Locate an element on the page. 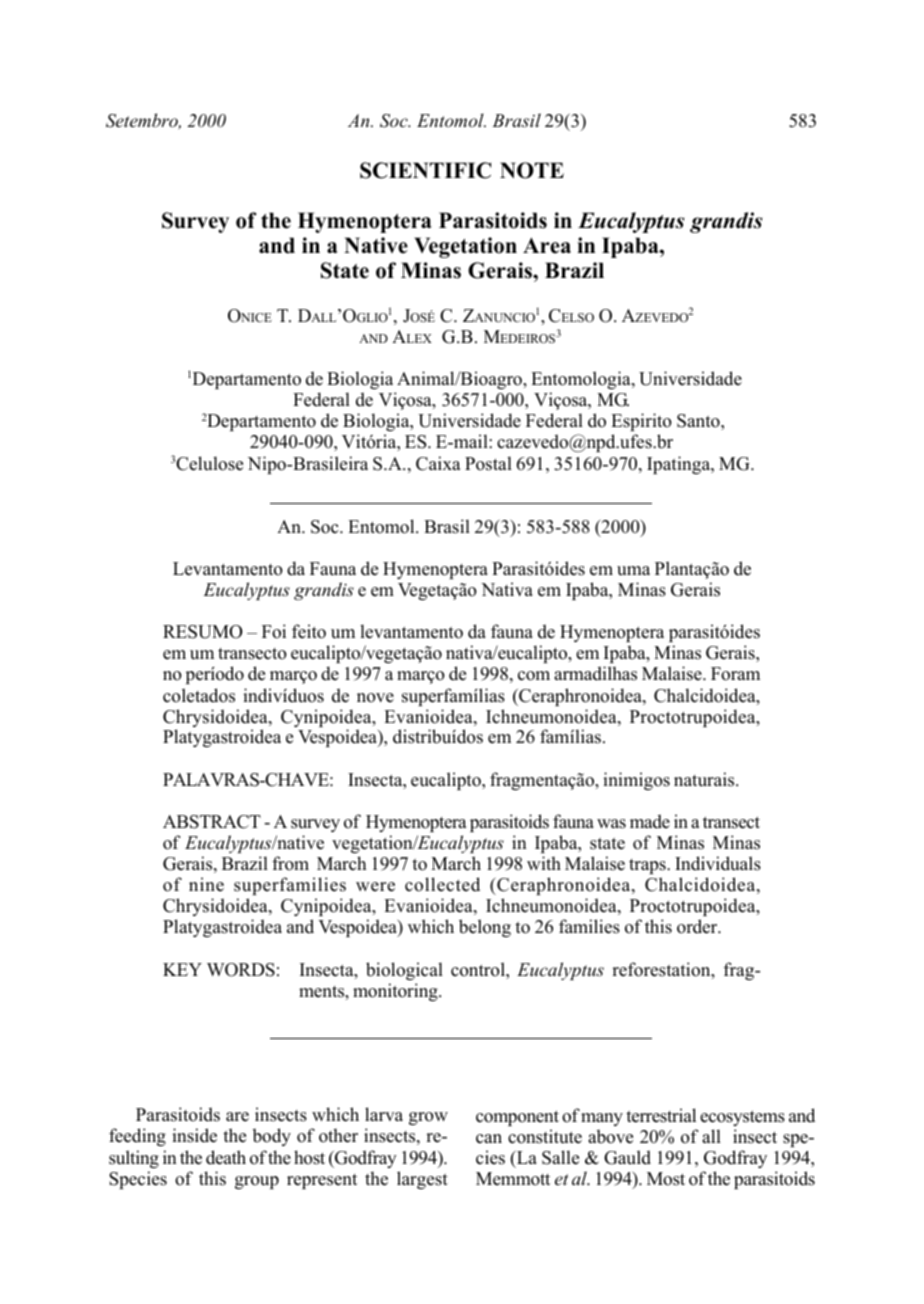 The width and height of the page is (924, 1304). SCIENTIFIC is located at coordinates (425, 170).
